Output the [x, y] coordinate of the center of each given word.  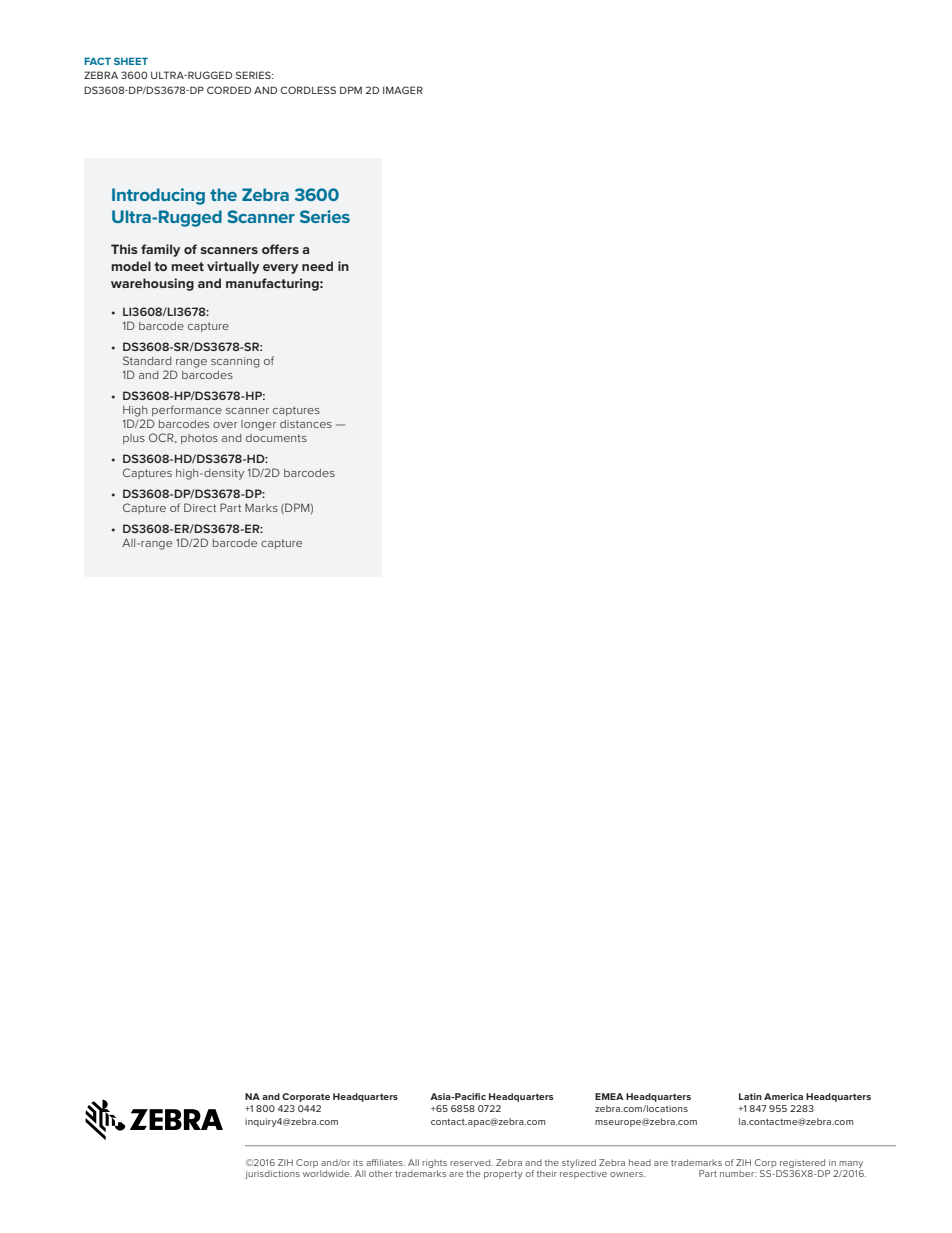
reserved [471, 1162]
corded [229, 90]
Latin [750, 1096]
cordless [308, 90]
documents [276, 438]
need [317, 266]
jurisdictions [272, 1174]
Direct [200, 507]
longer [258, 425]
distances [306, 424]
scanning [235, 362]
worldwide [327, 1173]
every [280, 269]
